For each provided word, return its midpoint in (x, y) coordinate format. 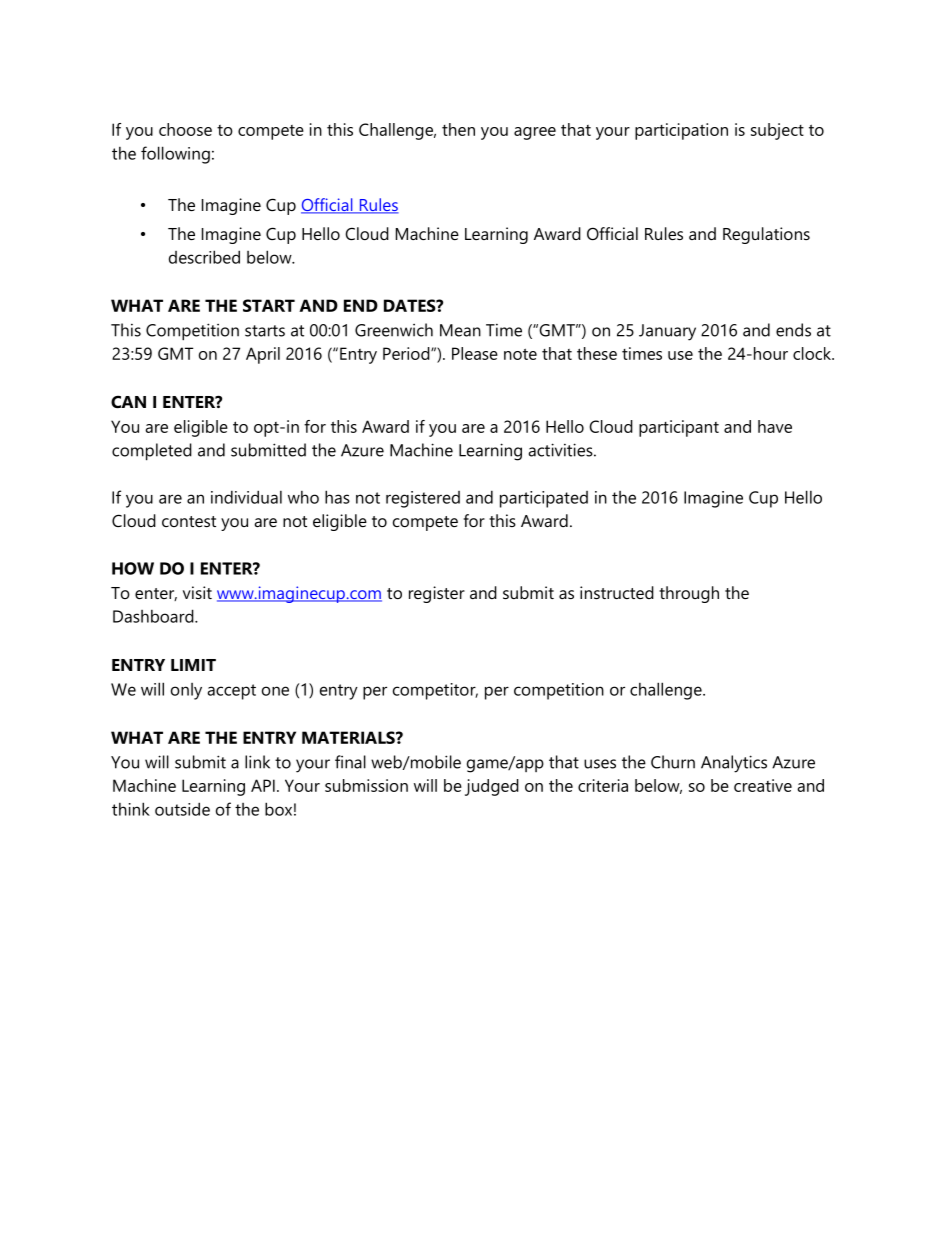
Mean (460, 330)
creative (763, 785)
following (175, 155)
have (775, 426)
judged (492, 787)
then (458, 129)
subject (777, 131)
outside (182, 809)
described (204, 257)
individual (246, 497)
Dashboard (154, 616)
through (689, 594)
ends (793, 330)
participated (544, 499)
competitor (435, 691)
